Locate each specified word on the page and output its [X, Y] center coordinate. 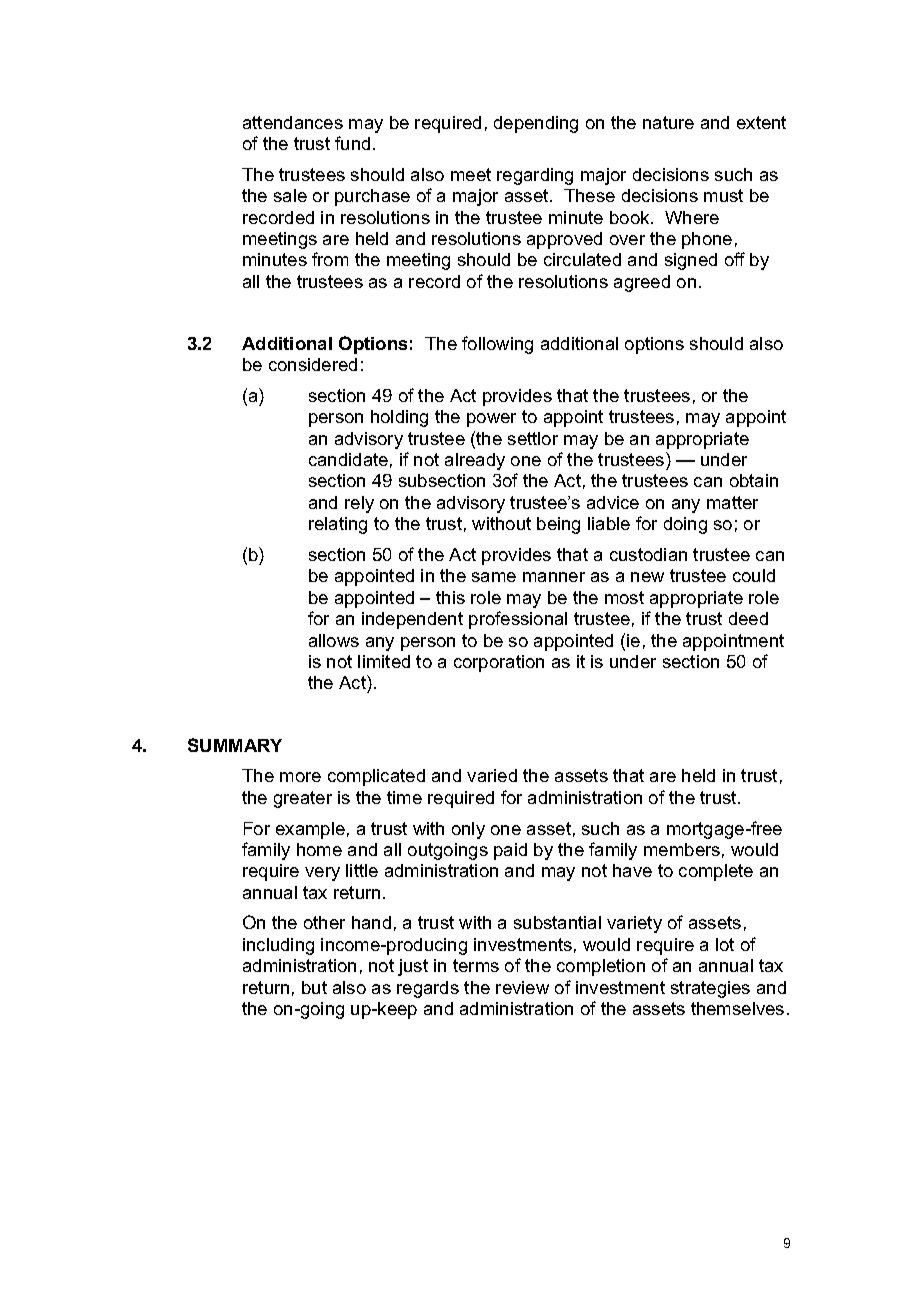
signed [691, 261]
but [314, 987]
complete [716, 872]
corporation [499, 663]
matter [732, 502]
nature [668, 122]
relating [338, 525]
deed [748, 618]
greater [303, 799]
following [497, 345]
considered [313, 364]
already [475, 461]
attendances [293, 122]
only [468, 830]
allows [334, 640]
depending [536, 124]
